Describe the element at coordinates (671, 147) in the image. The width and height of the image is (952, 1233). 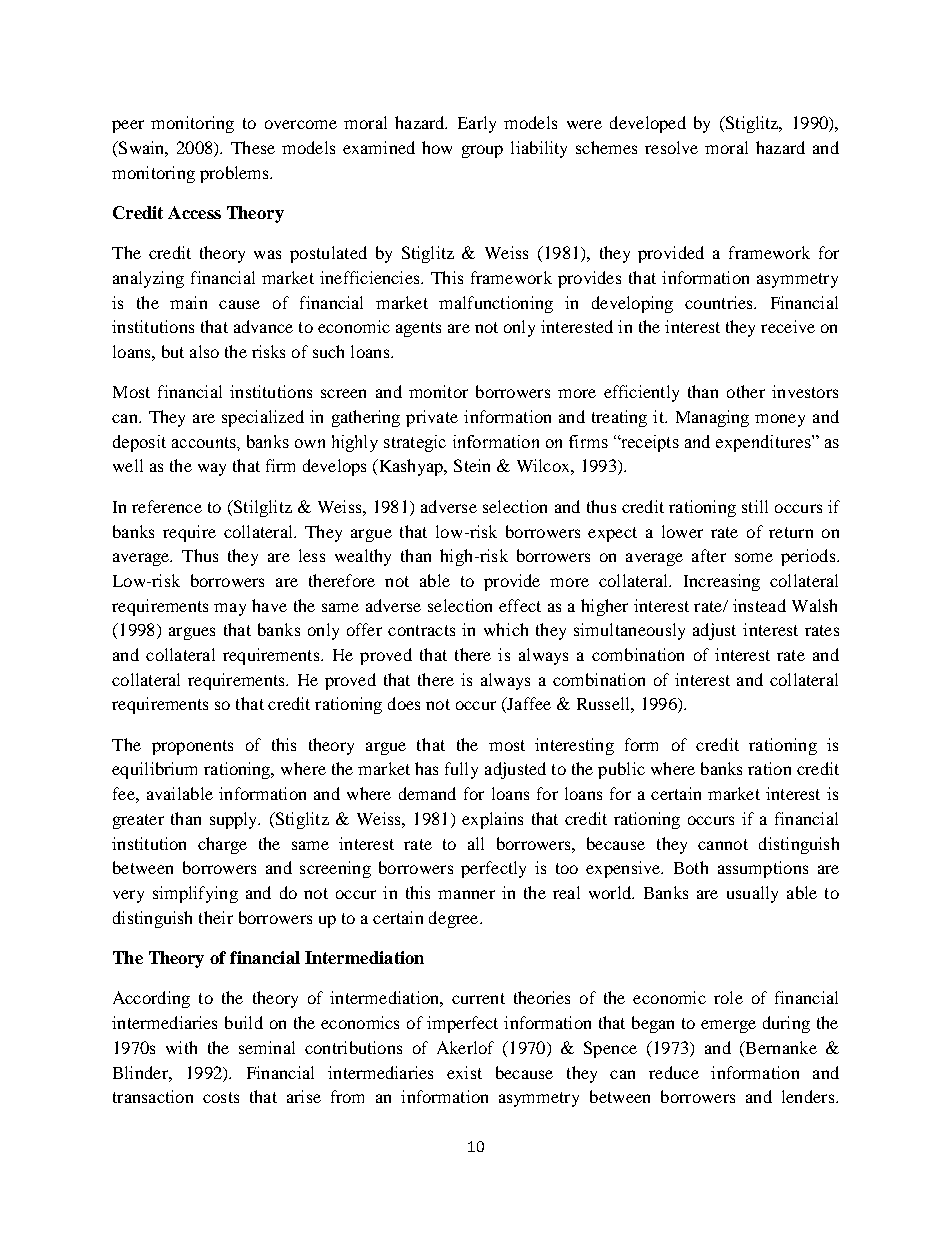
I see `resolve` at that location.
